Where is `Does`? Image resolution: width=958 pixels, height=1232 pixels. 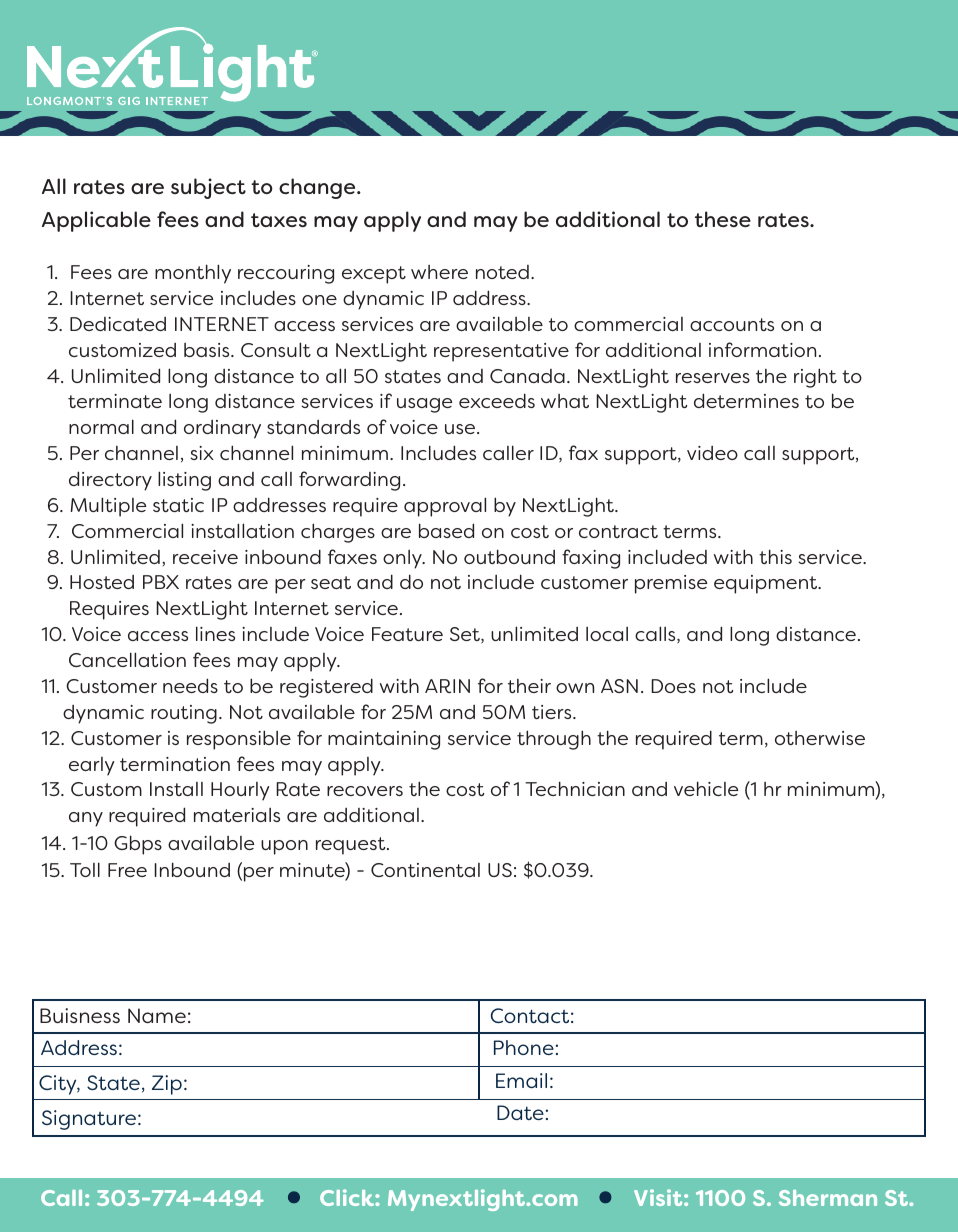
Does is located at coordinates (673, 686).
